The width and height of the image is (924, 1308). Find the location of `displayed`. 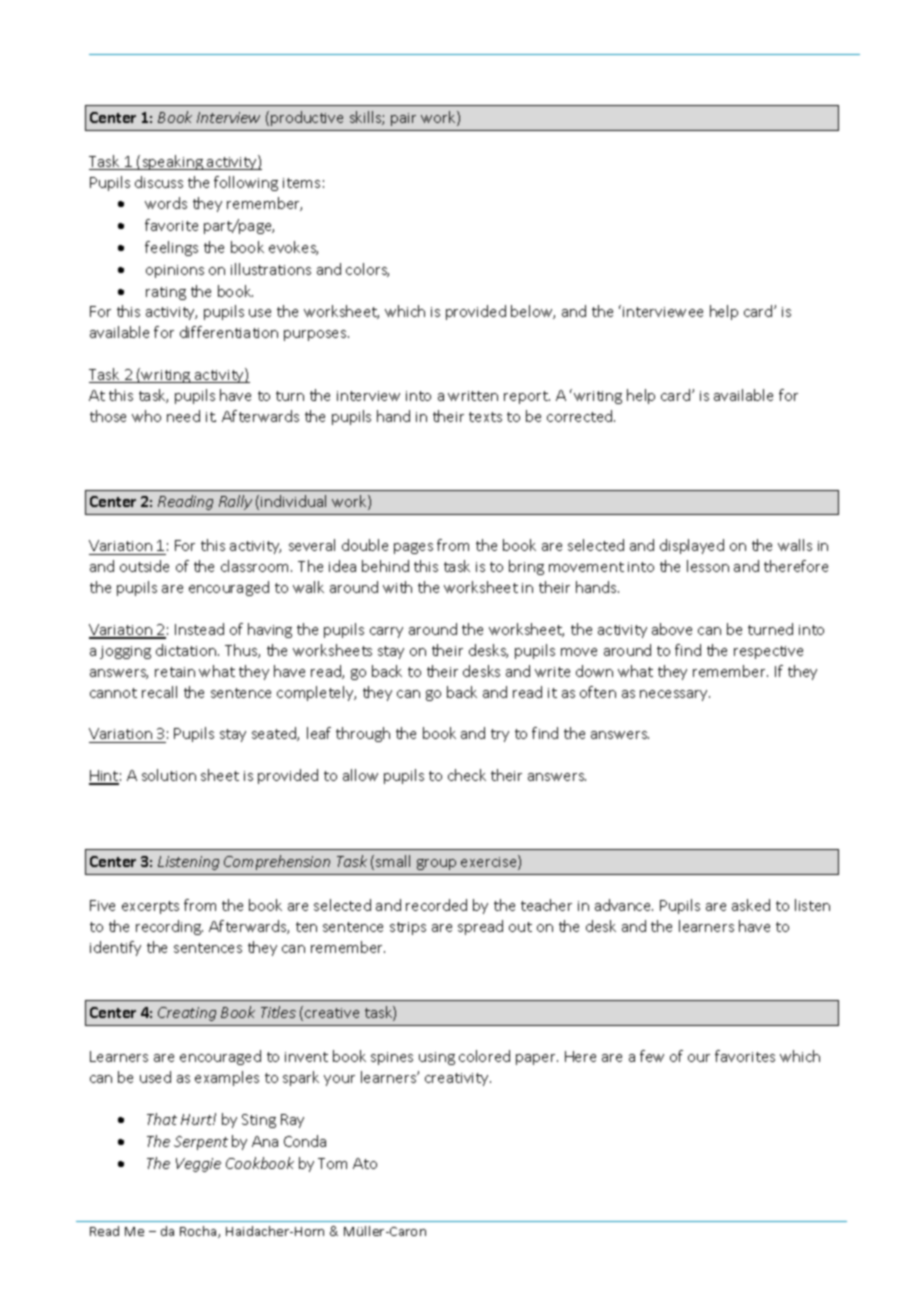

displayed is located at coordinates (692, 546).
